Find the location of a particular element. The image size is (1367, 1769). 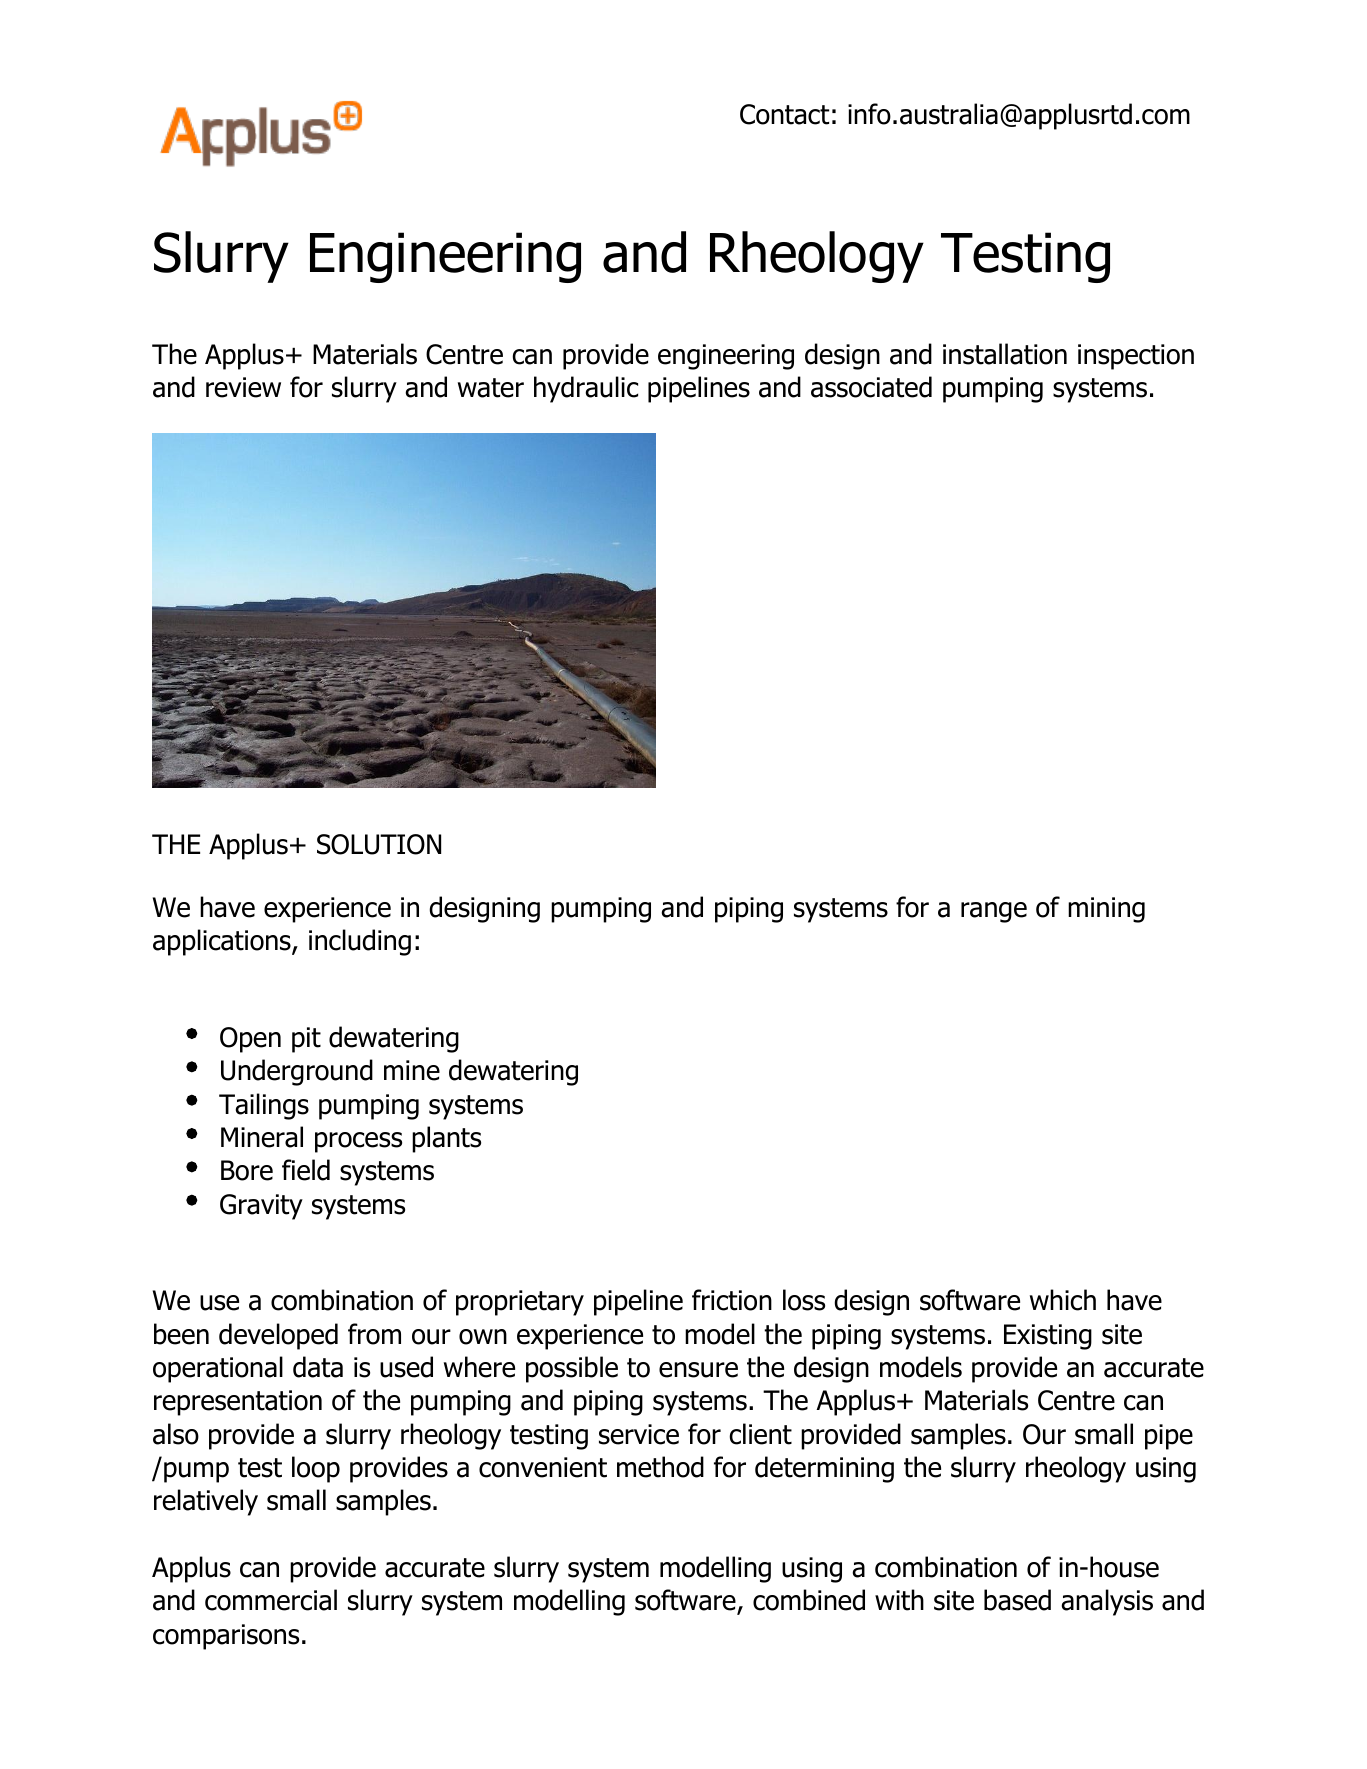

installation is located at coordinates (1005, 354).
